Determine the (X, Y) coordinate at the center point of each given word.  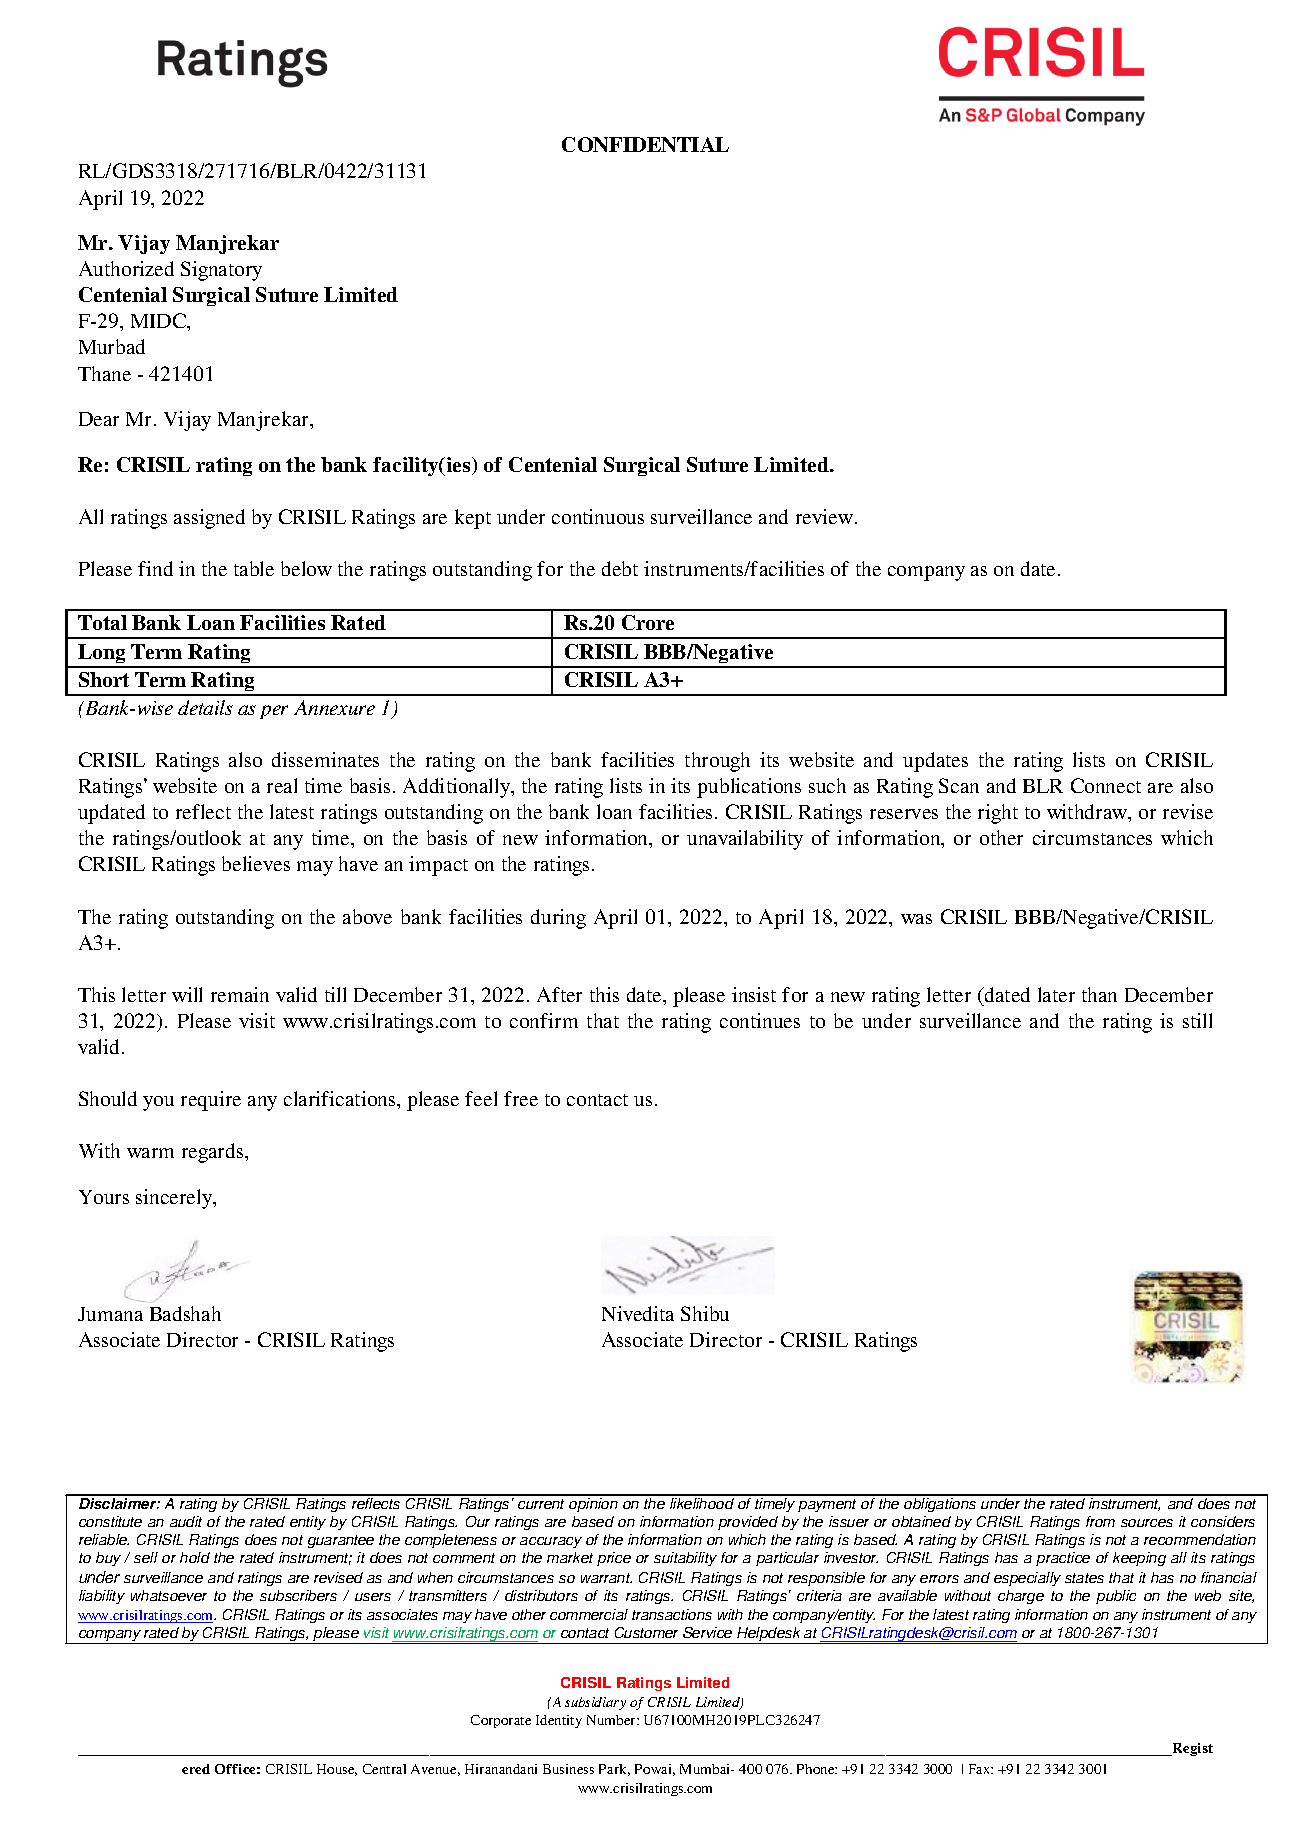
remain (240, 994)
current (541, 1504)
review (824, 516)
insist (754, 994)
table (254, 568)
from (1100, 1521)
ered (196, 1769)
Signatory (221, 271)
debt (620, 568)
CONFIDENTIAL (645, 144)
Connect (1106, 785)
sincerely (175, 1199)
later (1056, 994)
